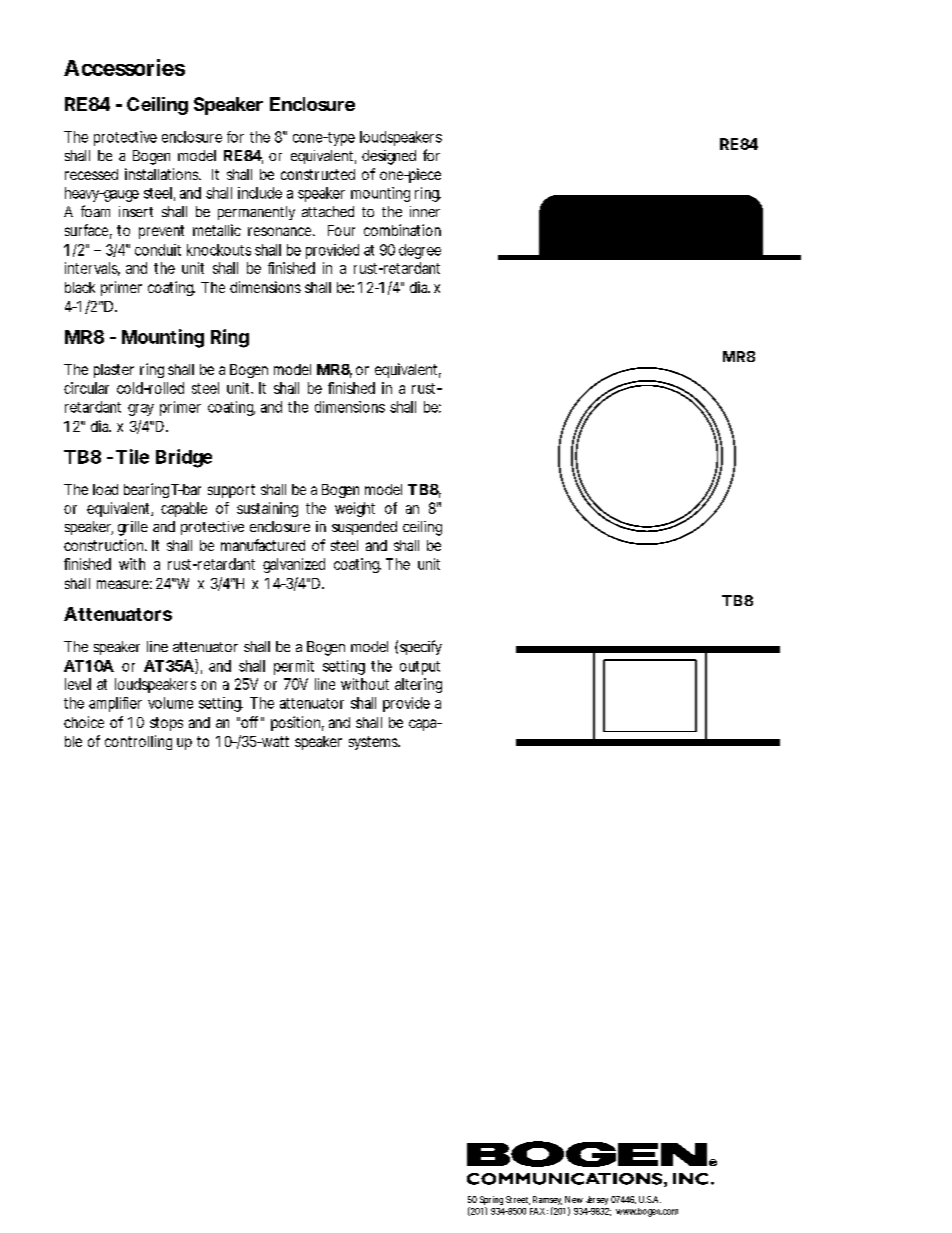  What do you see at coordinates (537, 1211) in the screenshot?
I see `FAX` at bounding box center [537, 1211].
